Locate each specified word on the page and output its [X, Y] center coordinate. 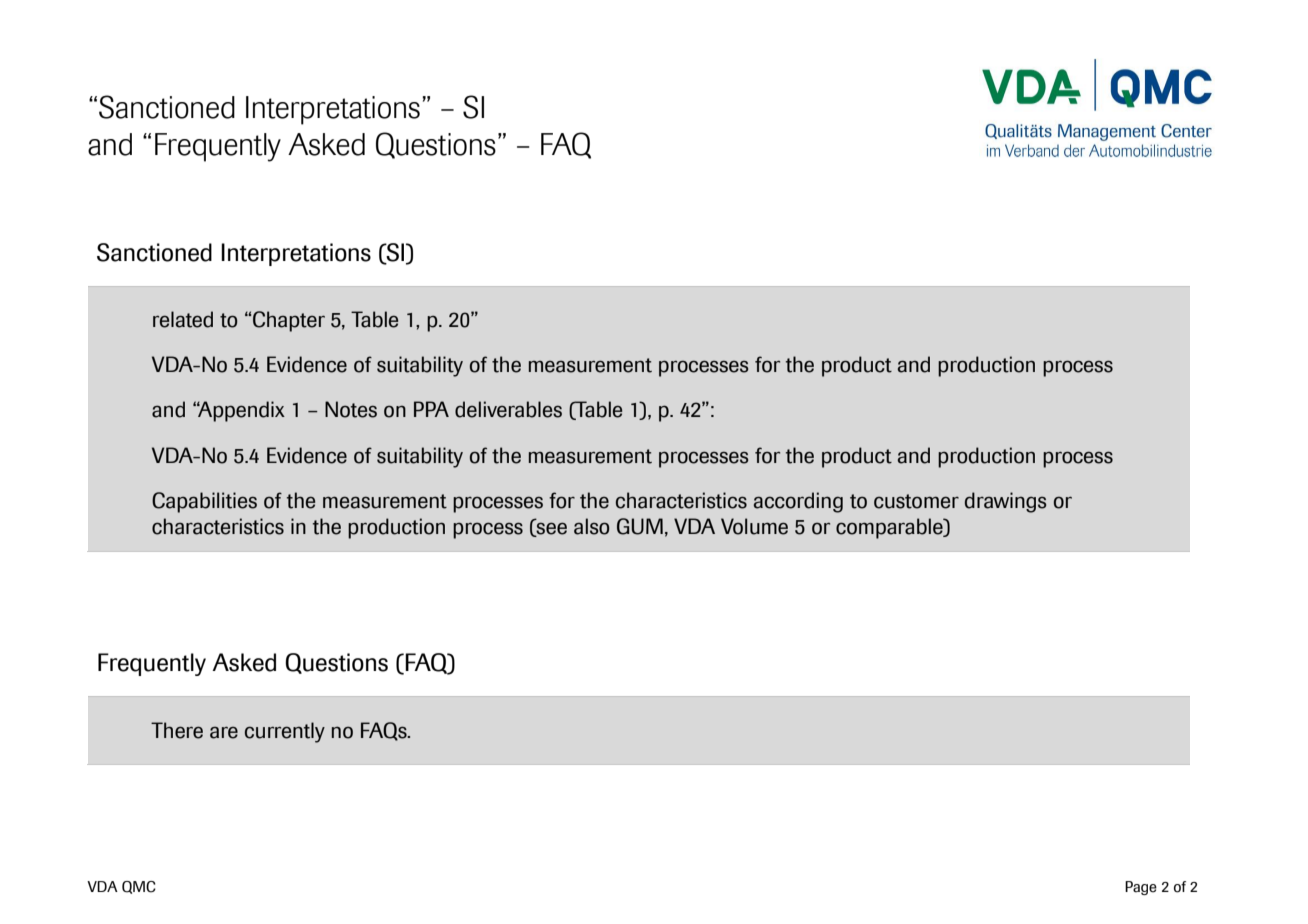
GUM [640, 526]
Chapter [289, 321]
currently [285, 732]
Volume [754, 526]
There [177, 730]
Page [1141, 888]
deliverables [508, 409]
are [224, 733]
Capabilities [204, 502]
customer [916, 501]
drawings [1006, 502]
